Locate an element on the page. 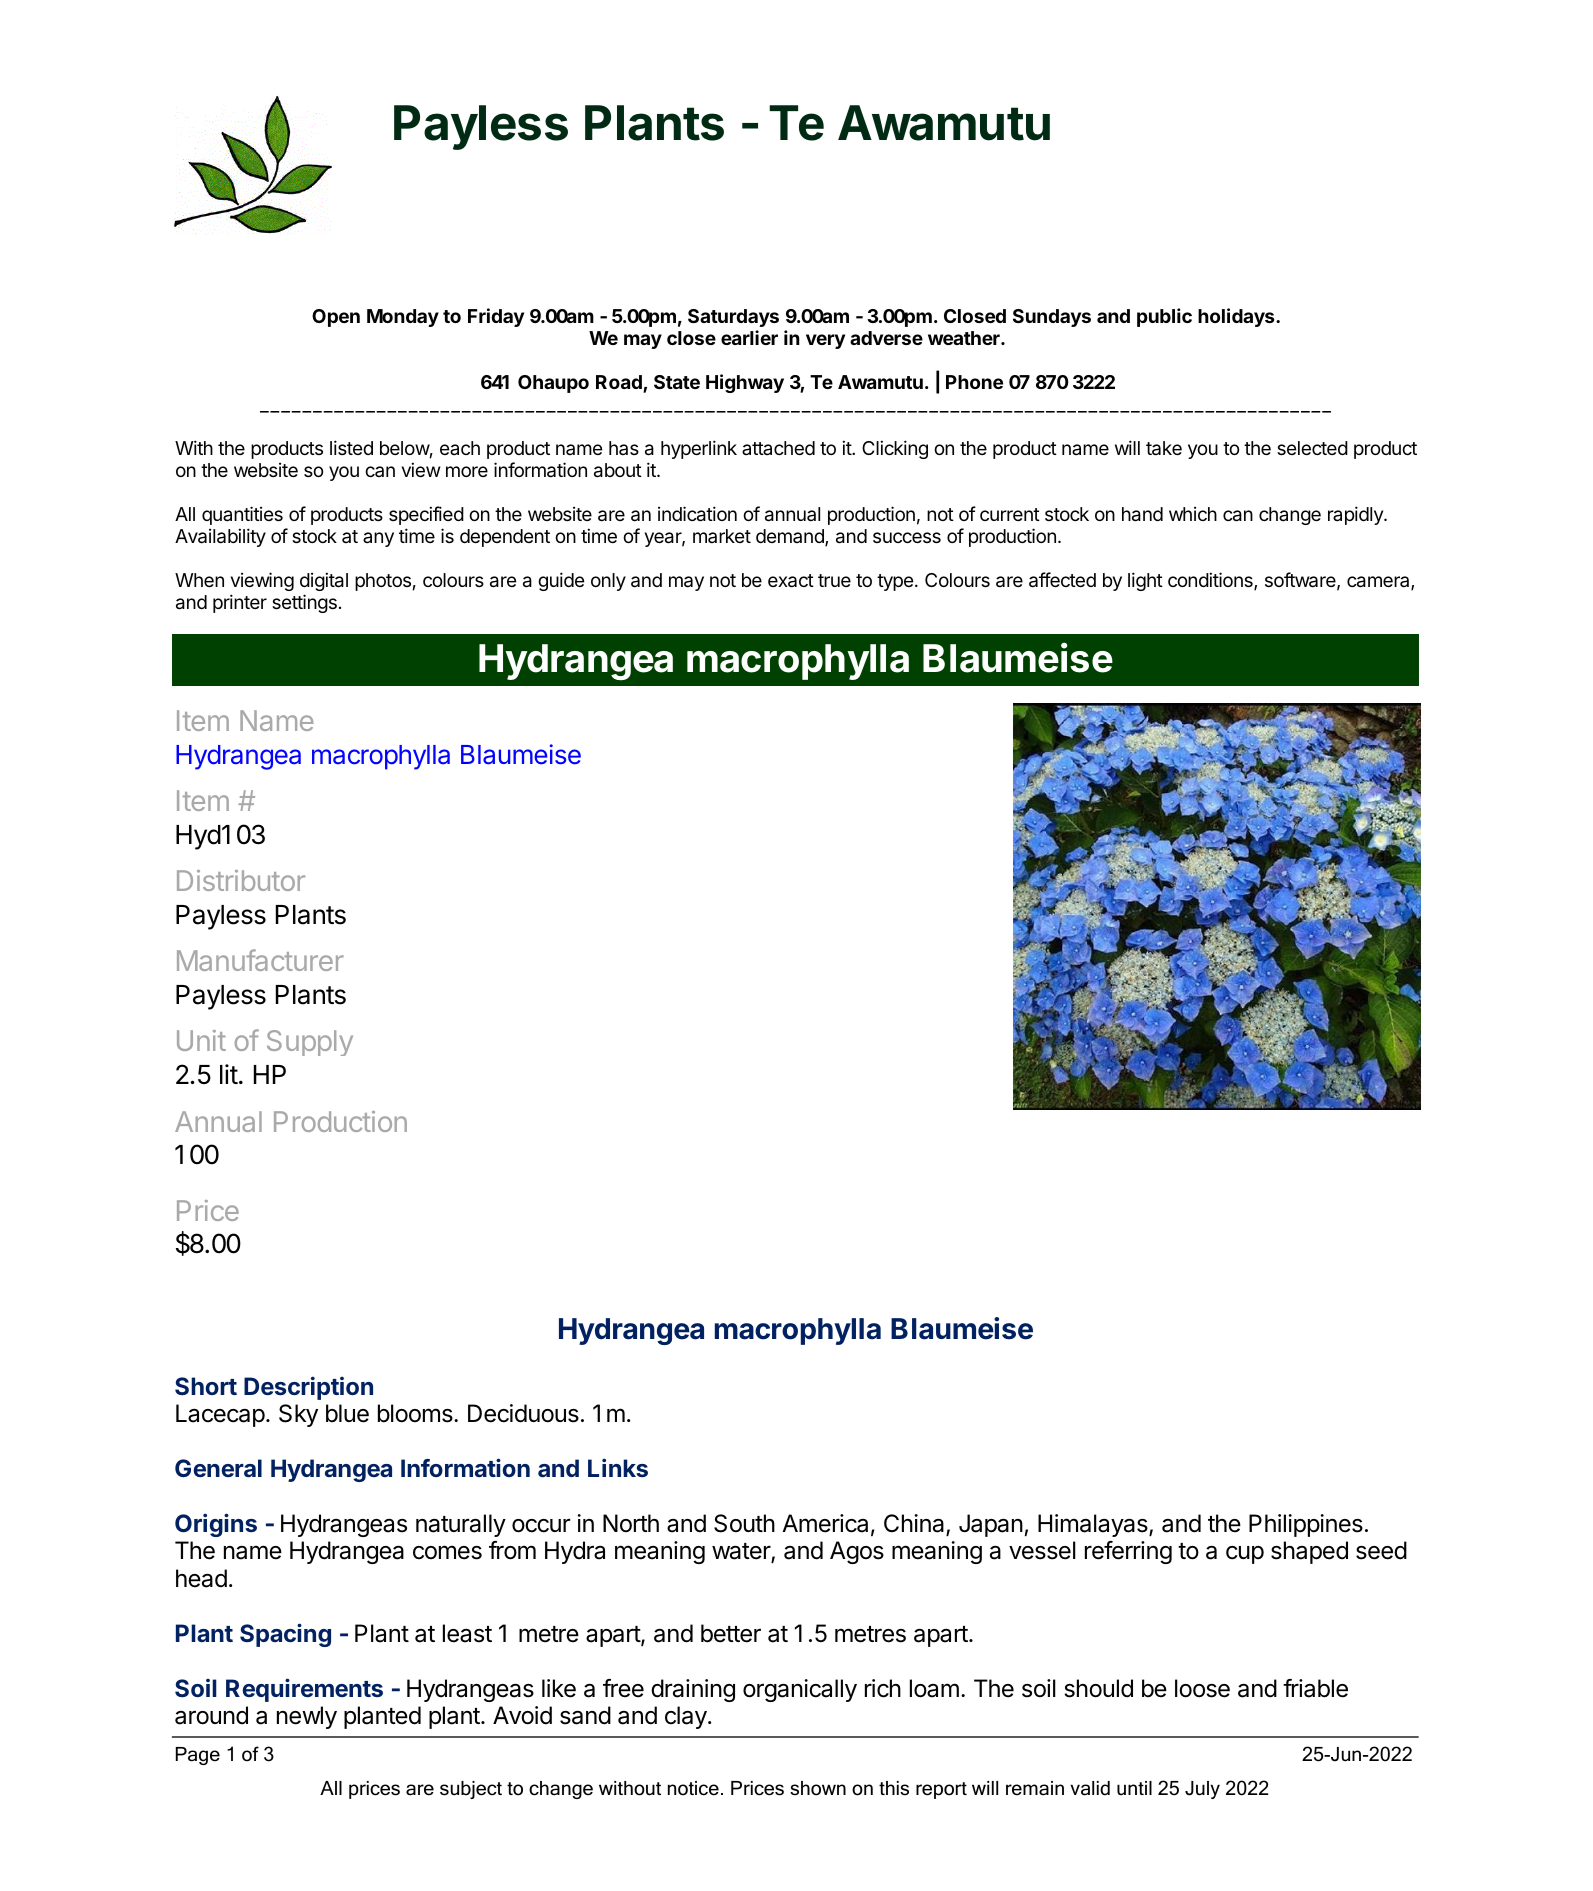 The image size is (1593, 1891). Himalayas is located at coordinates (1094, 1525).
